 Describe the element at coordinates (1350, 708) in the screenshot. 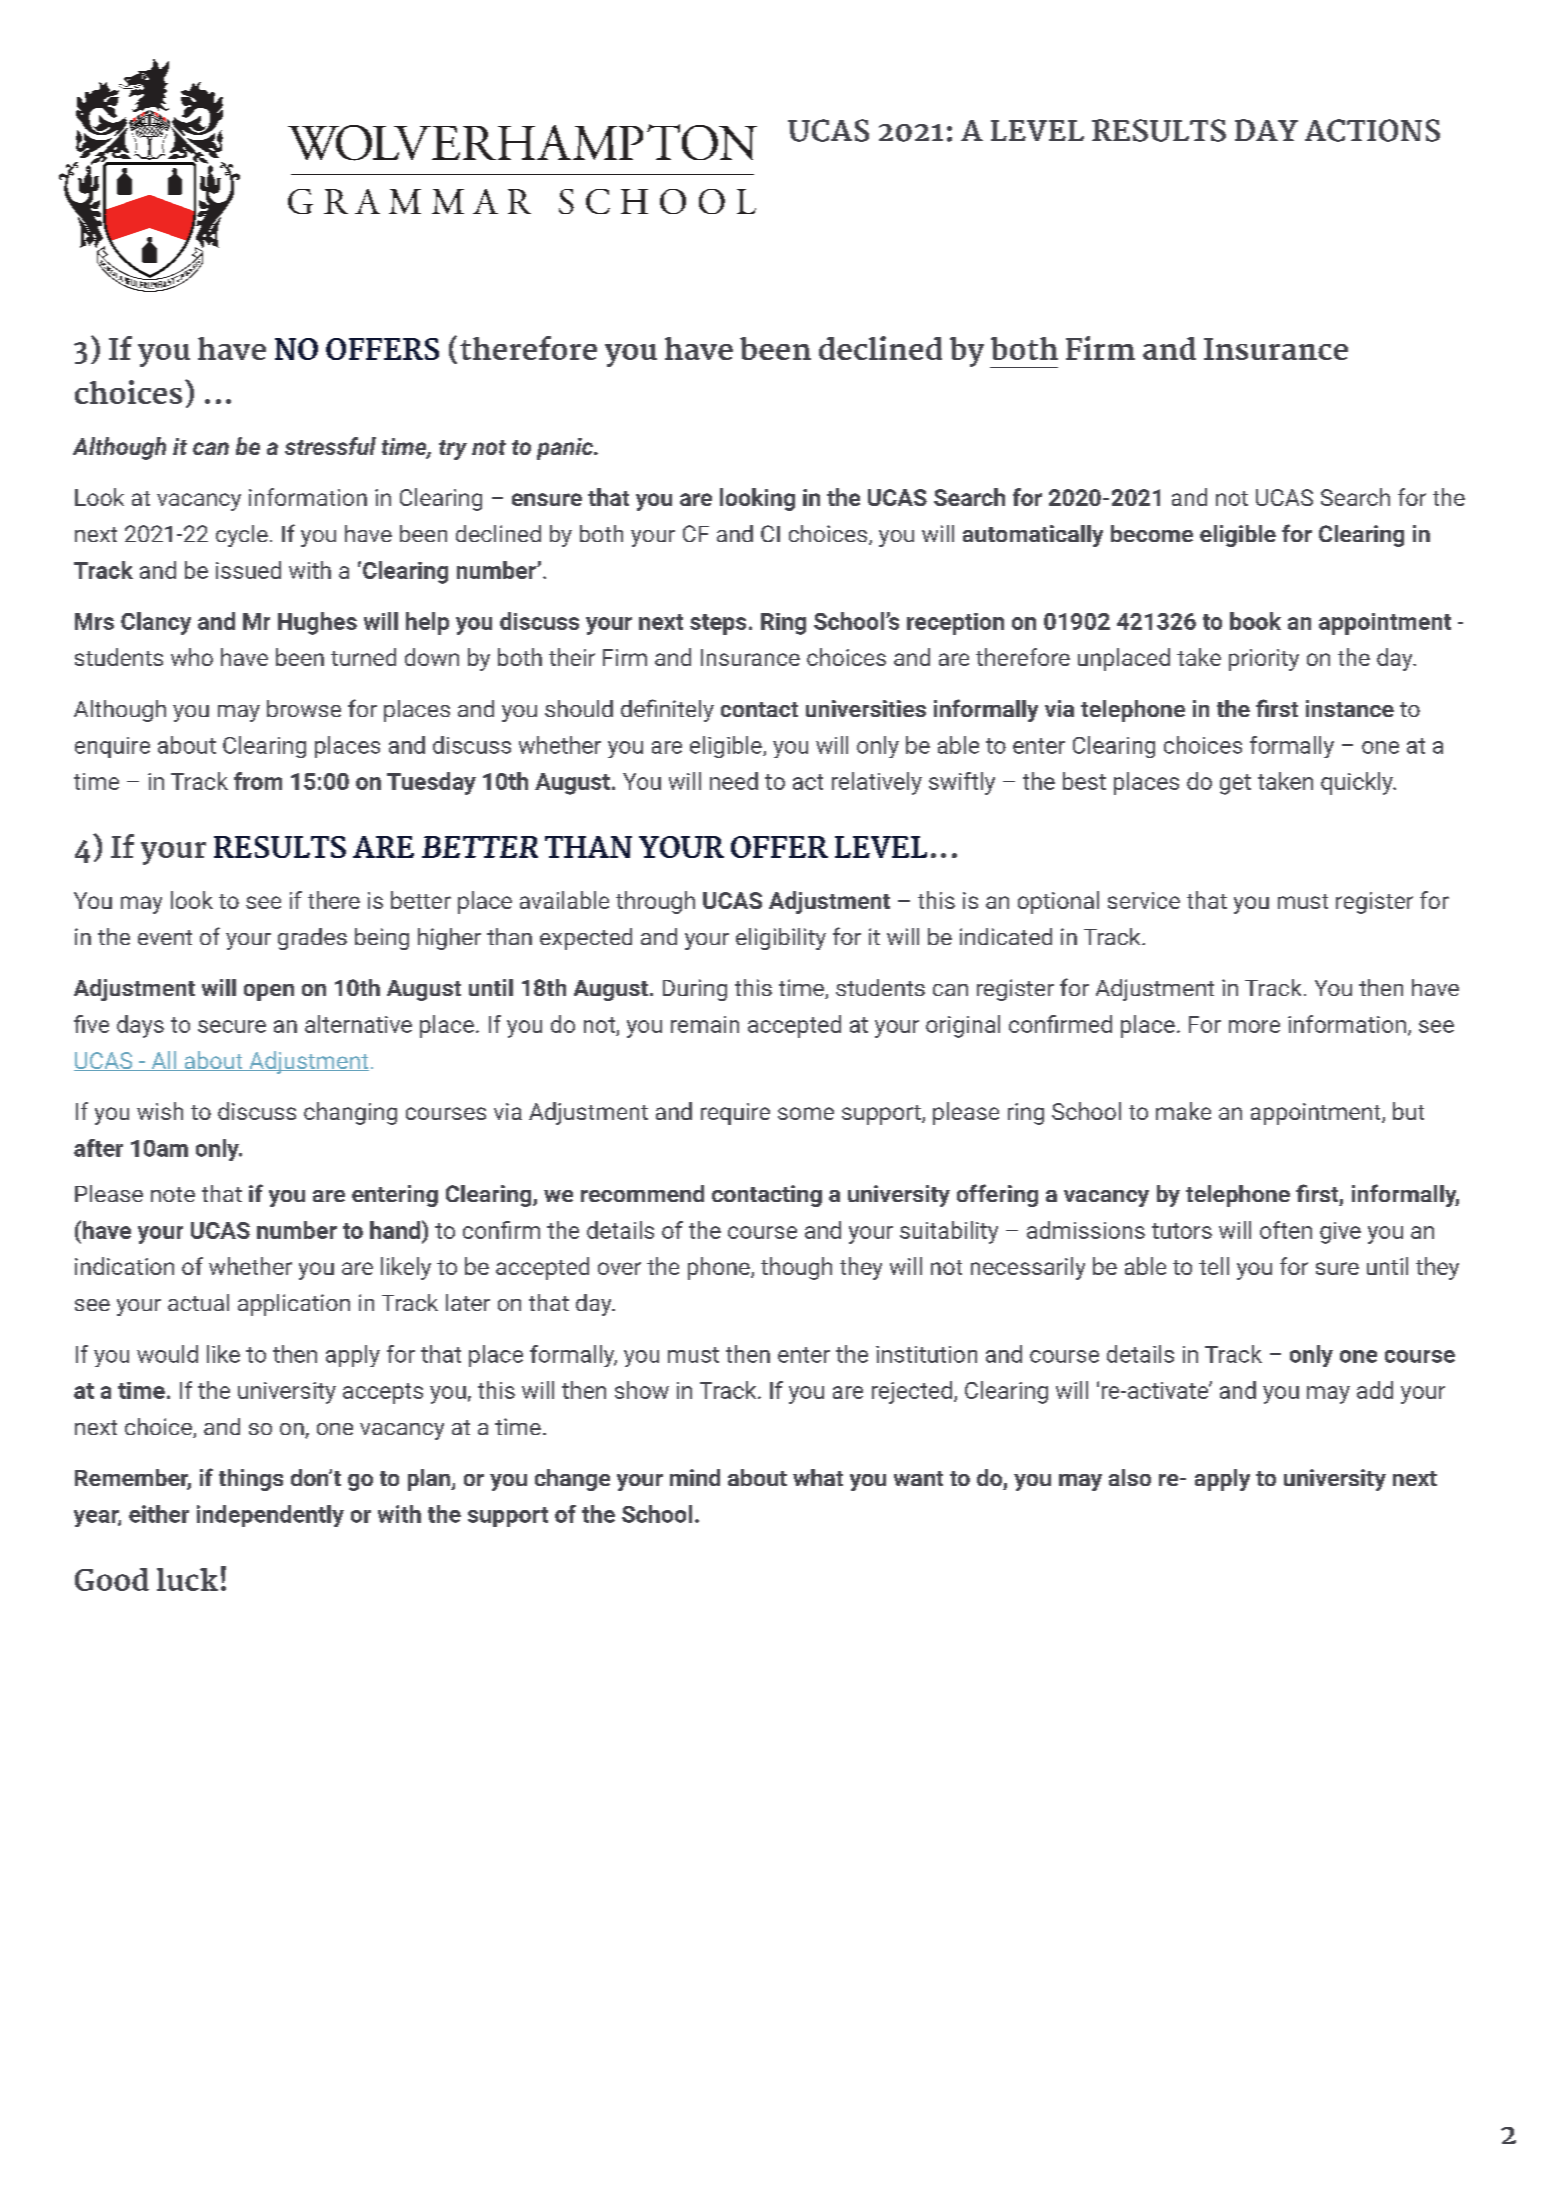

I see `instance` at that location.
